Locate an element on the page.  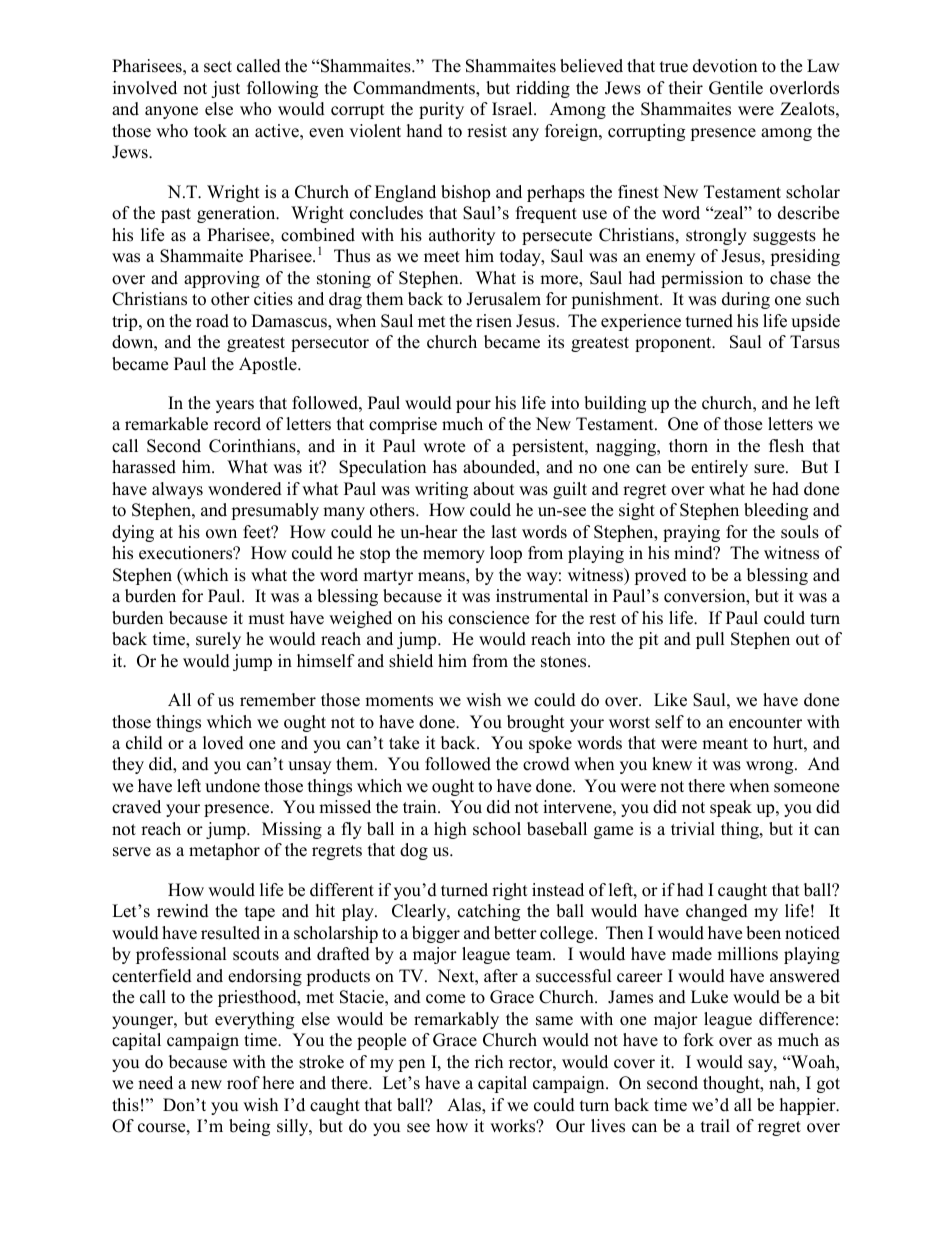
Gentile is located at coordinates (736, 88).
